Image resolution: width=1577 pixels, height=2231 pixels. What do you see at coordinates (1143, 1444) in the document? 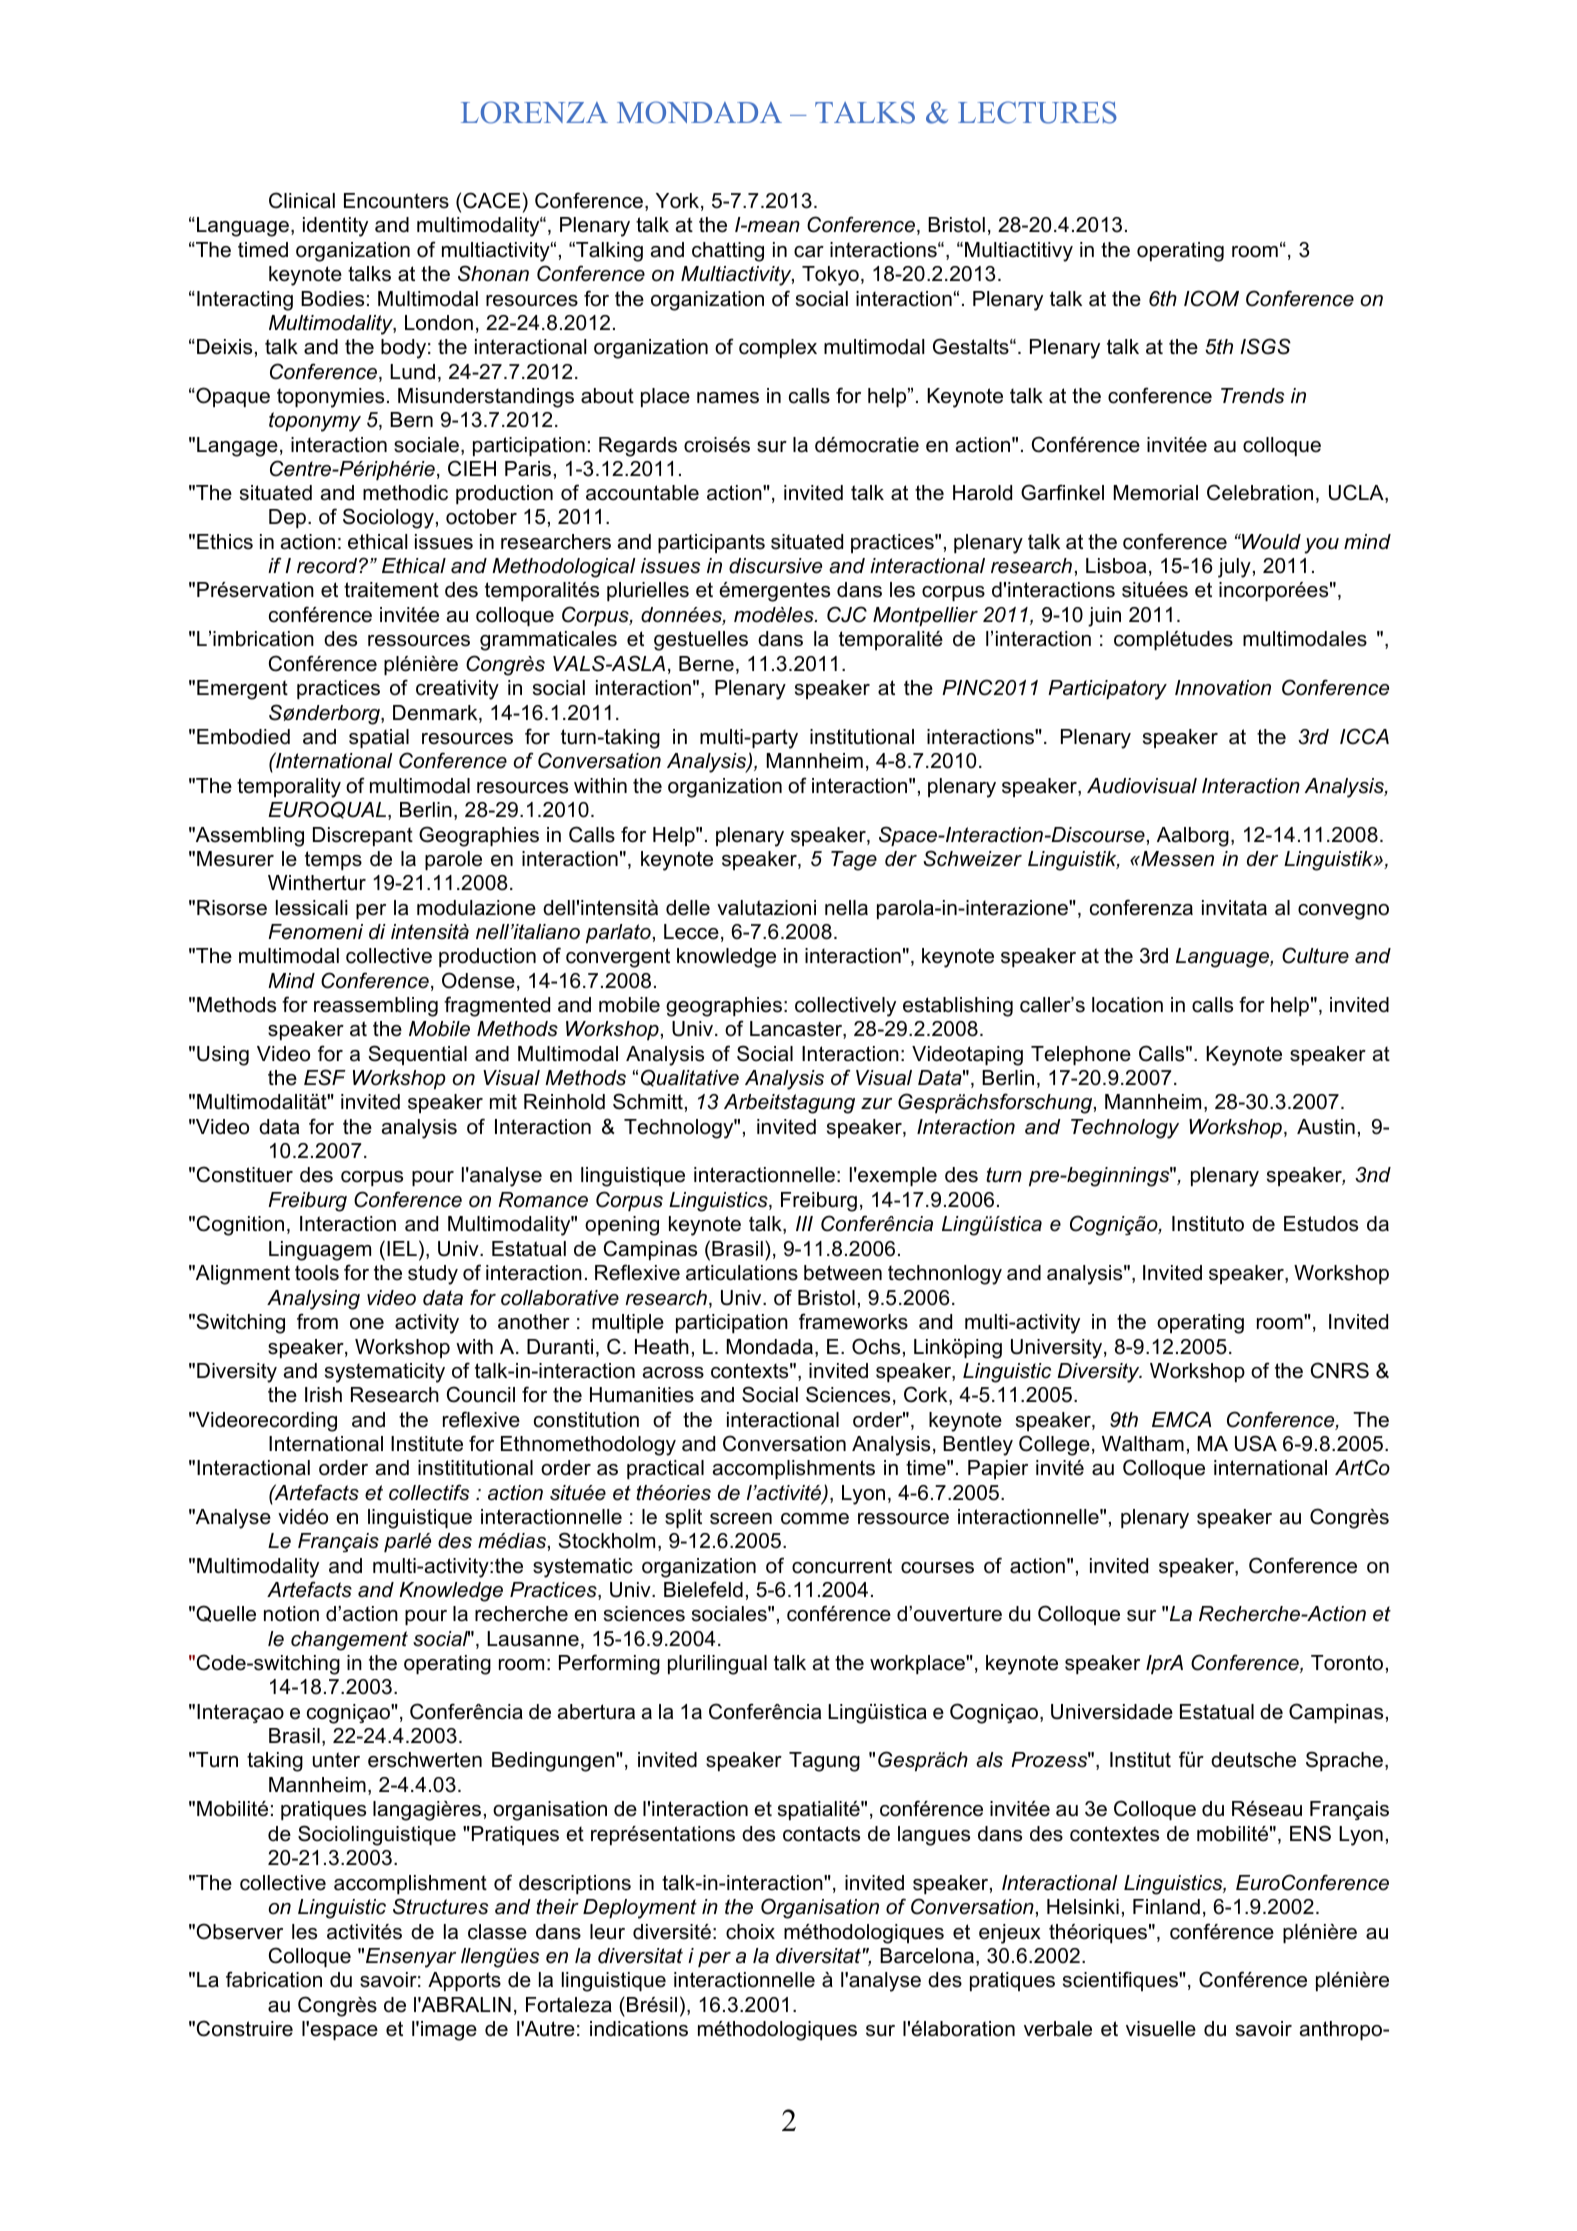
I see `Waltham` at bounding box center [1143, 1444].
